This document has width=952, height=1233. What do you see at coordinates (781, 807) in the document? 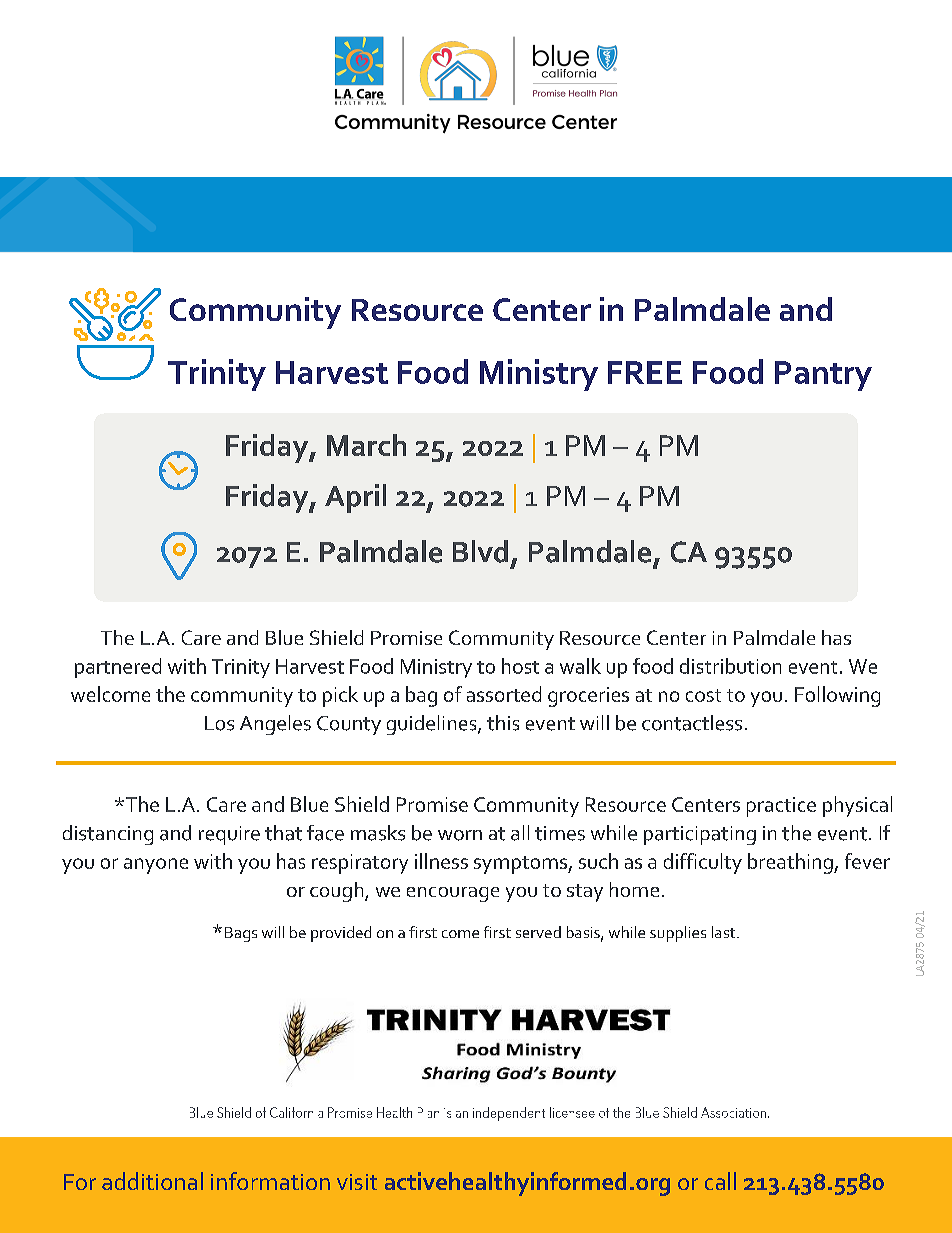
I see `practice` at bounding box center [781, 807].
